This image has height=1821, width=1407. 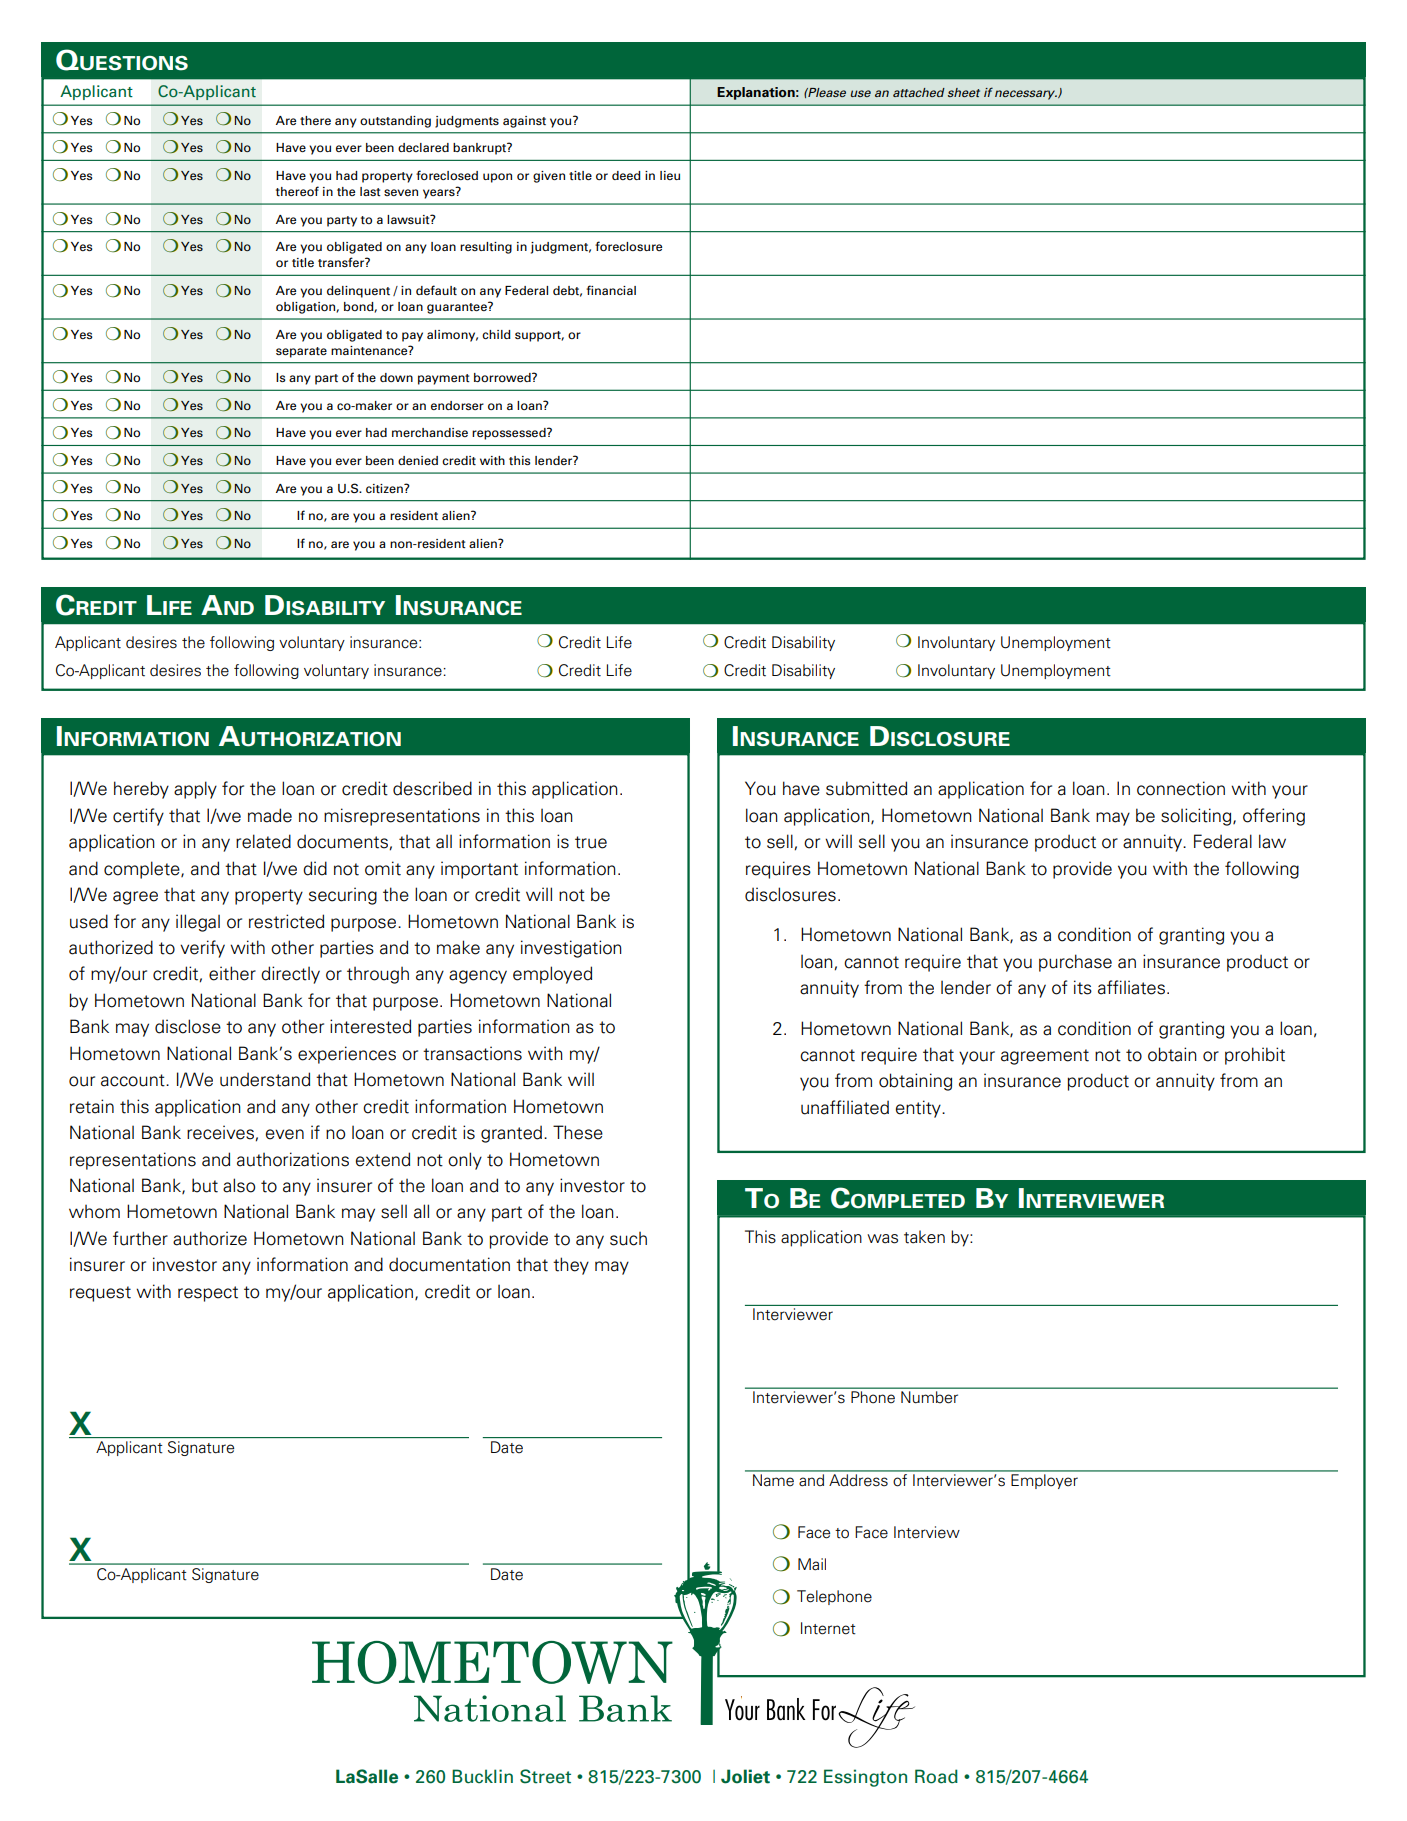 I want to click on apply, so click(x=195, y=790).
